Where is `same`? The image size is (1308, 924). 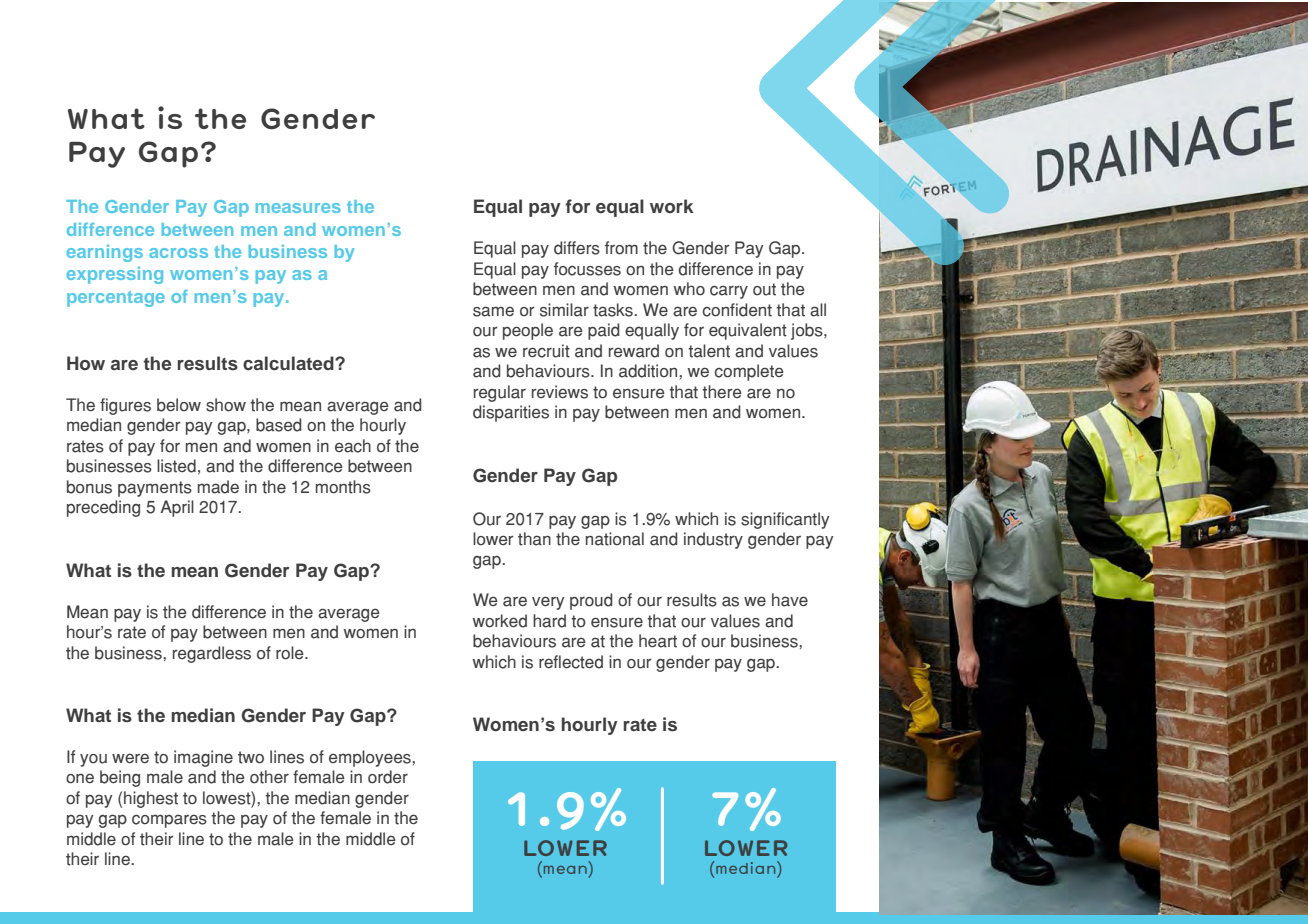 same is located at coordinates (493, 311).
